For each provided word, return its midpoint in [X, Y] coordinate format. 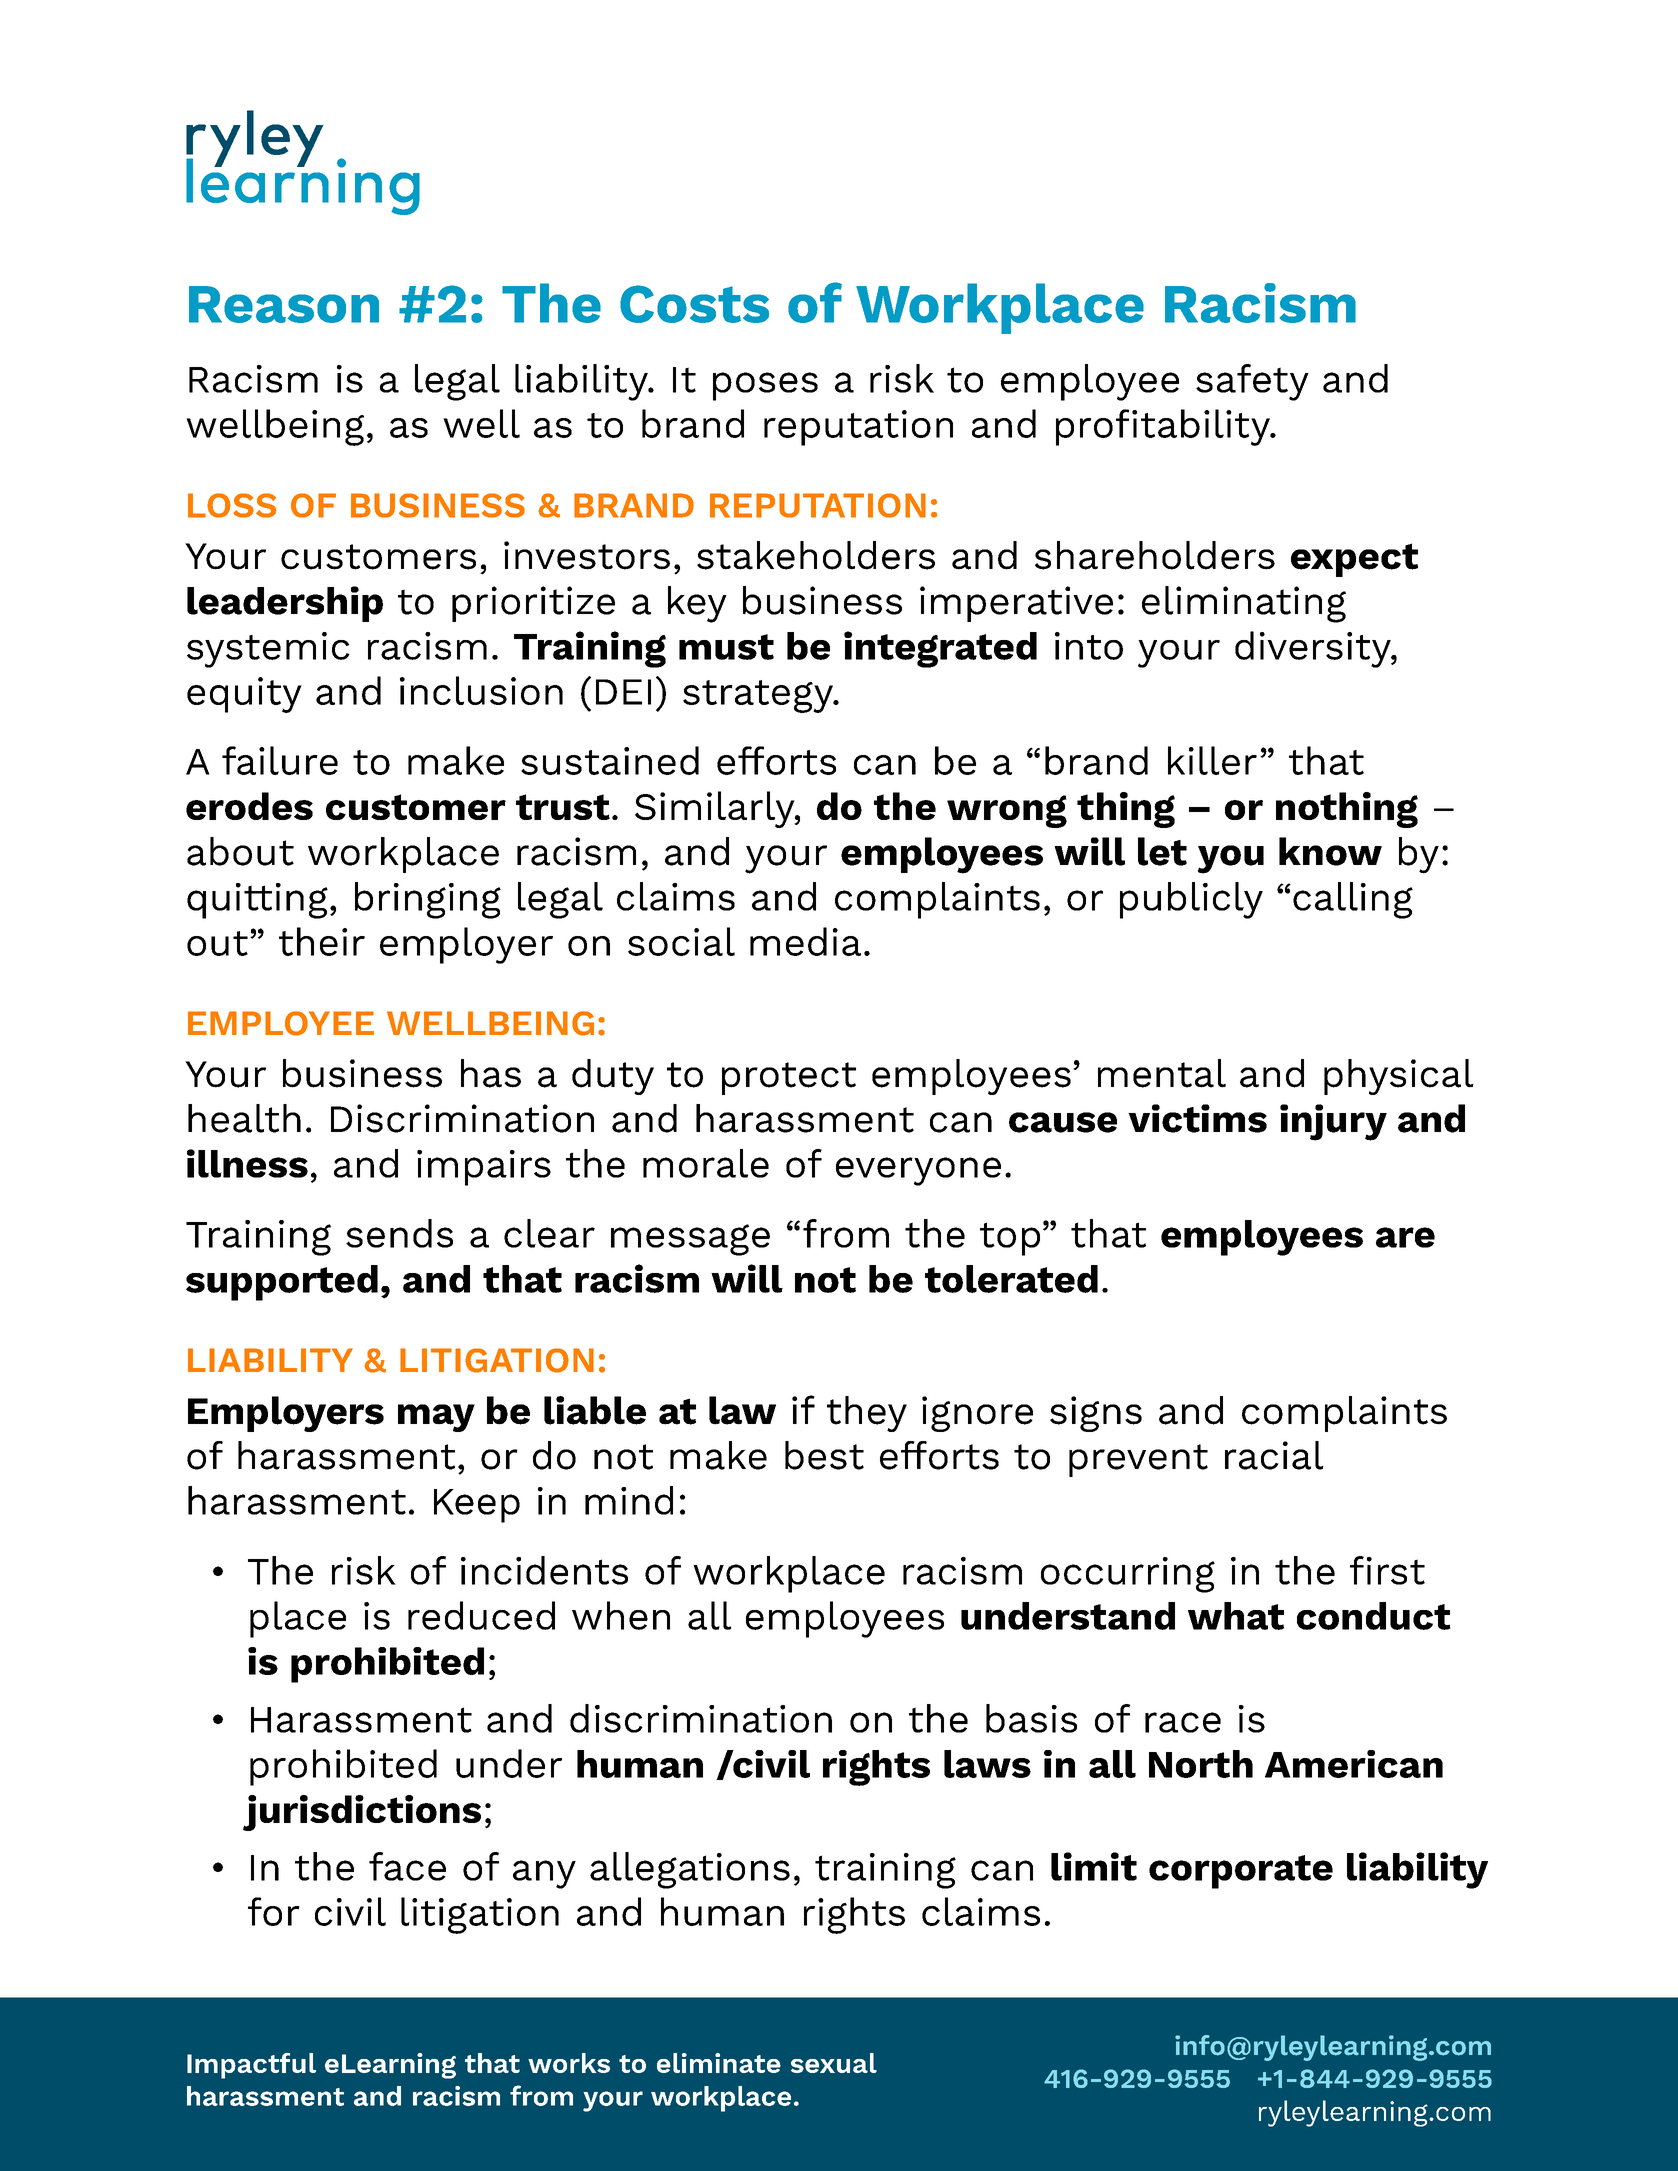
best [824, 1455]
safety [1252, 382]
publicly [1191, 900]
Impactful [251, 2066]
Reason [284, 304]
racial [1274, 1455]
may [436, 1418]
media [805, 941]
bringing [428, 900]
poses [765, 386]
